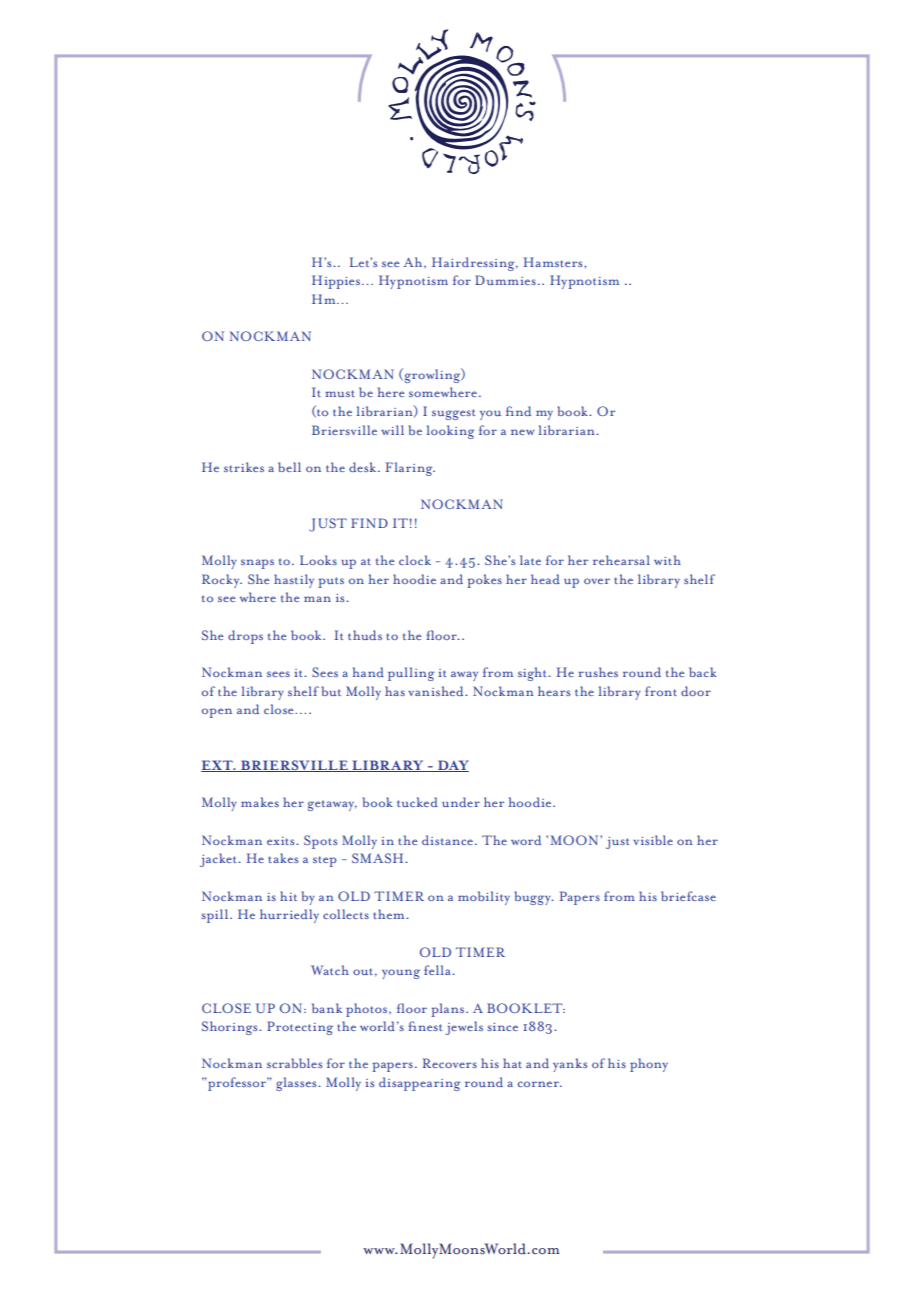 This image has height=1308, width=924. Describe the element at coordinates (505, 280) in the image. I see `Dummies` at that location.
